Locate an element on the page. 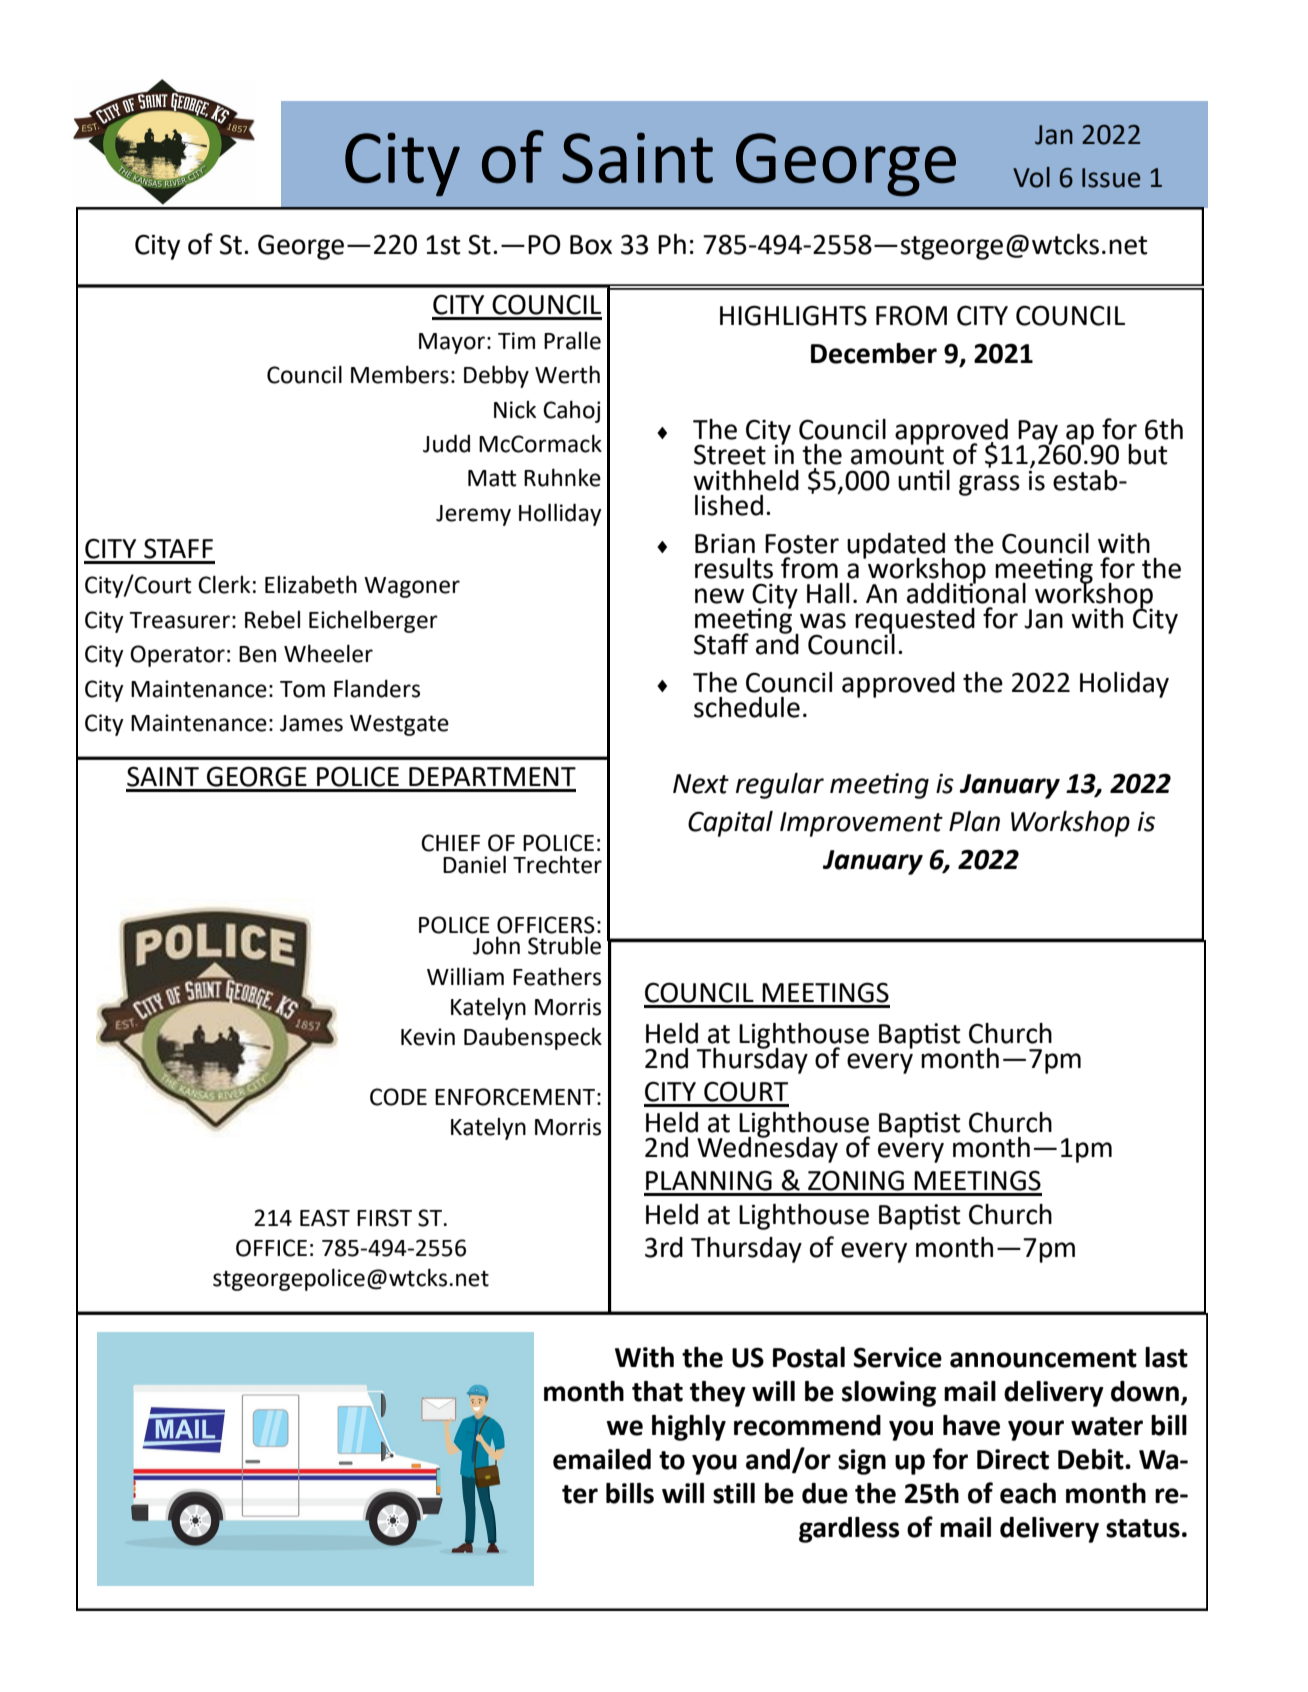 The image size is (1308, 1692). Box is located at coordinates (591, 245).
